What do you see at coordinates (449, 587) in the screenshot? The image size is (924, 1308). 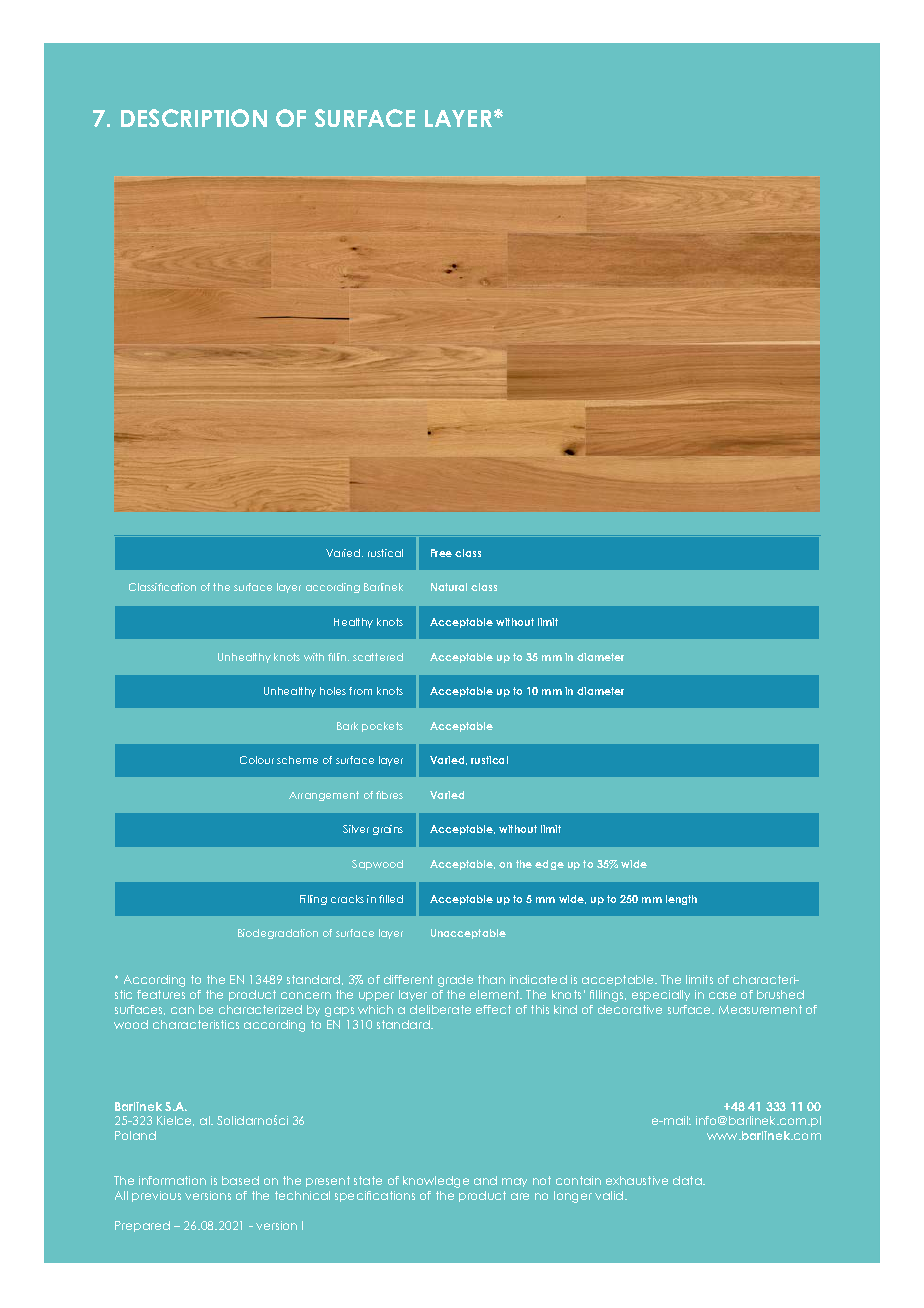 I see `Natural` at bounding box center [449, 587].
